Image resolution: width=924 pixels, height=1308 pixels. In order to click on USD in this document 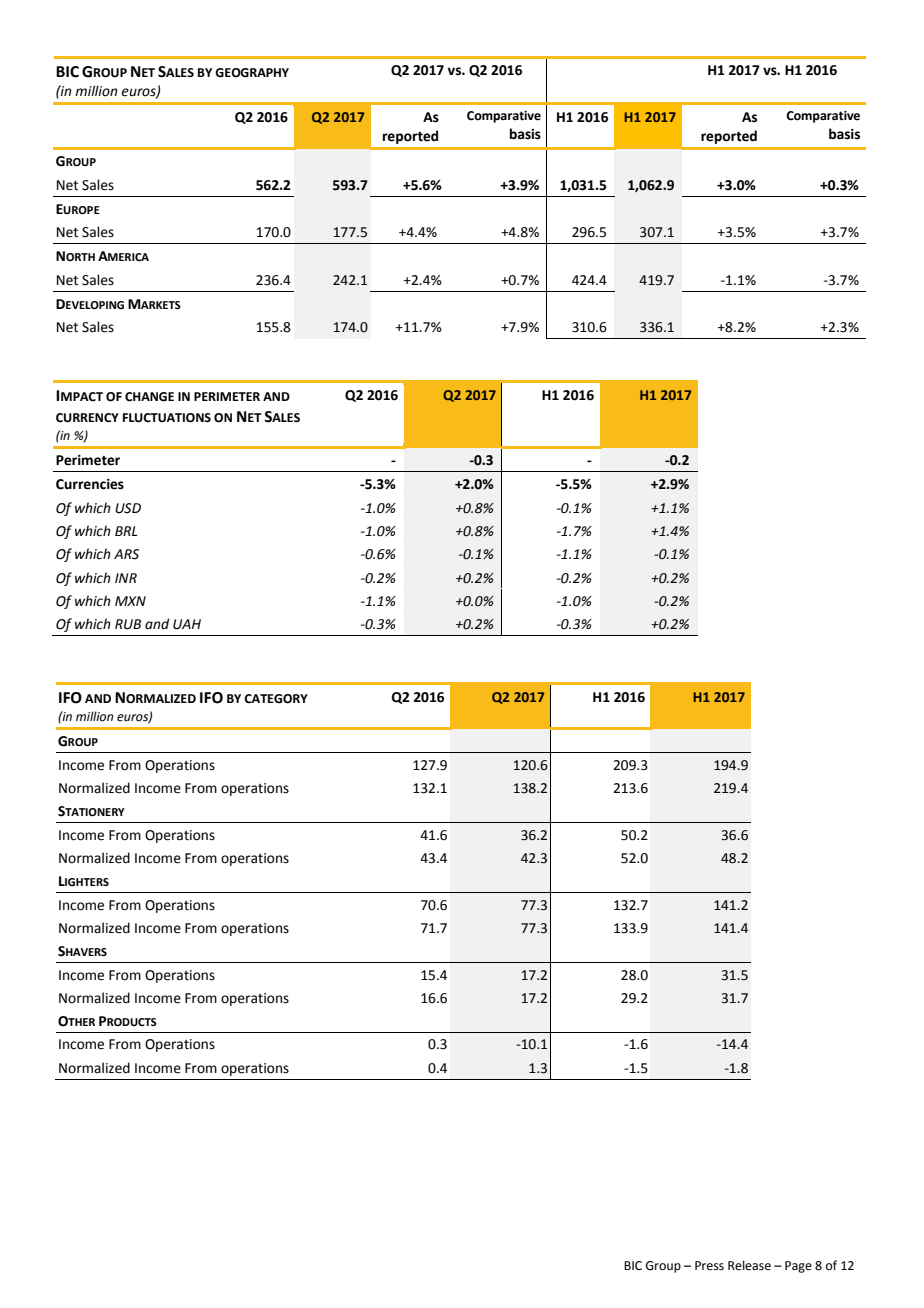, I will do `click(128, 508)`.
